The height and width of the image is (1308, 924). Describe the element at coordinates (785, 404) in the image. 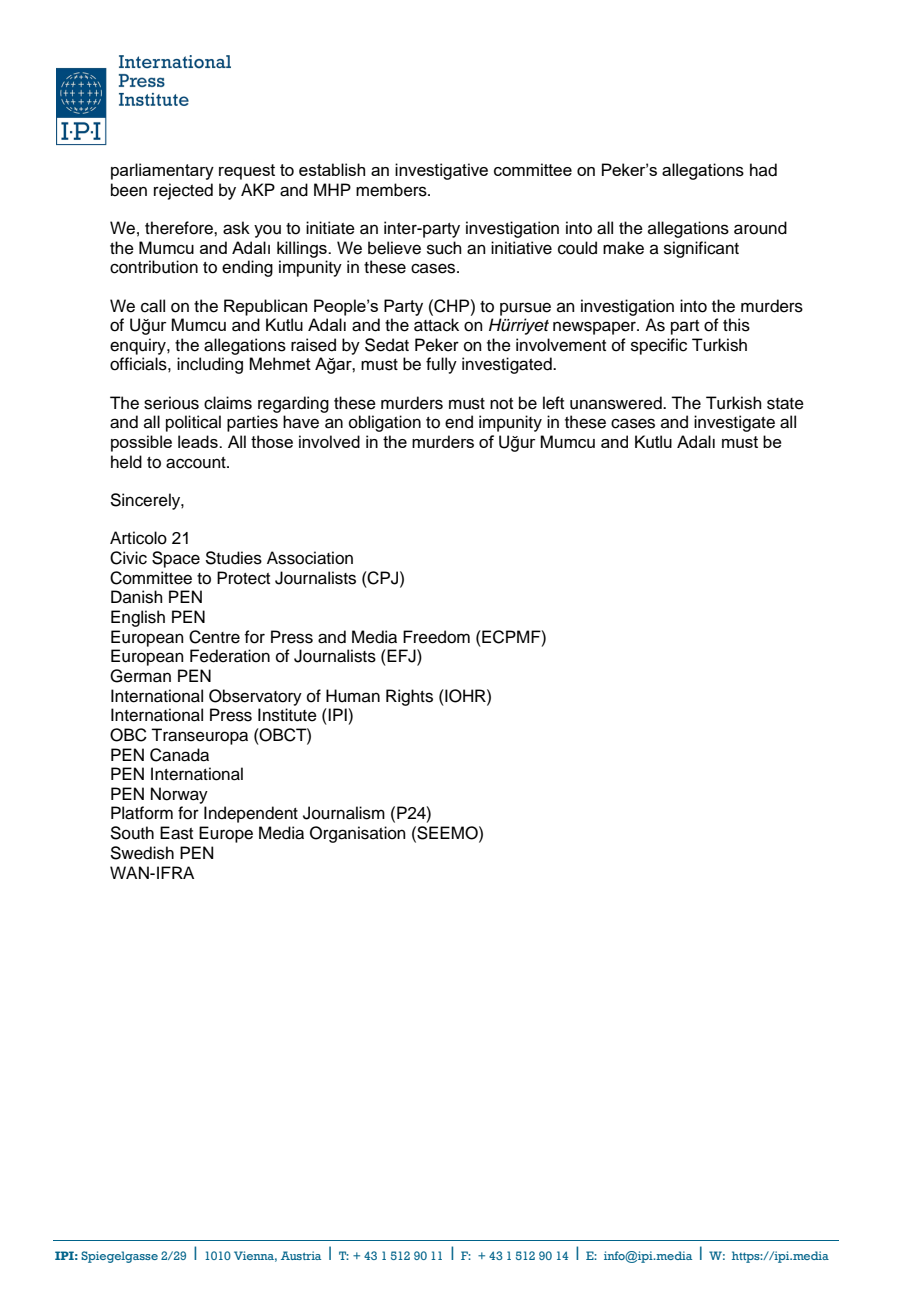

I see `state` at that location.
